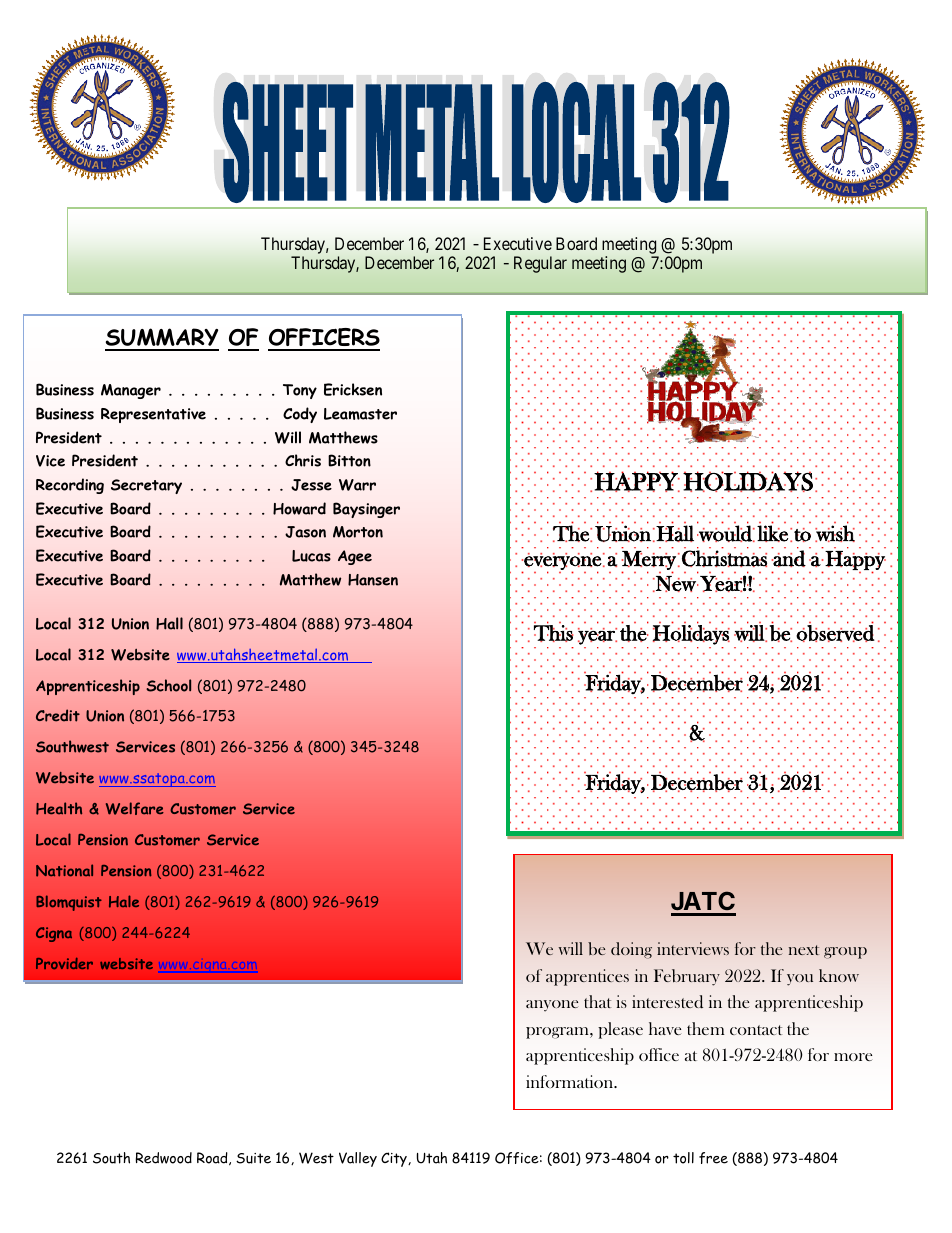  I want to click on Redwood, so click(163, 1158).
